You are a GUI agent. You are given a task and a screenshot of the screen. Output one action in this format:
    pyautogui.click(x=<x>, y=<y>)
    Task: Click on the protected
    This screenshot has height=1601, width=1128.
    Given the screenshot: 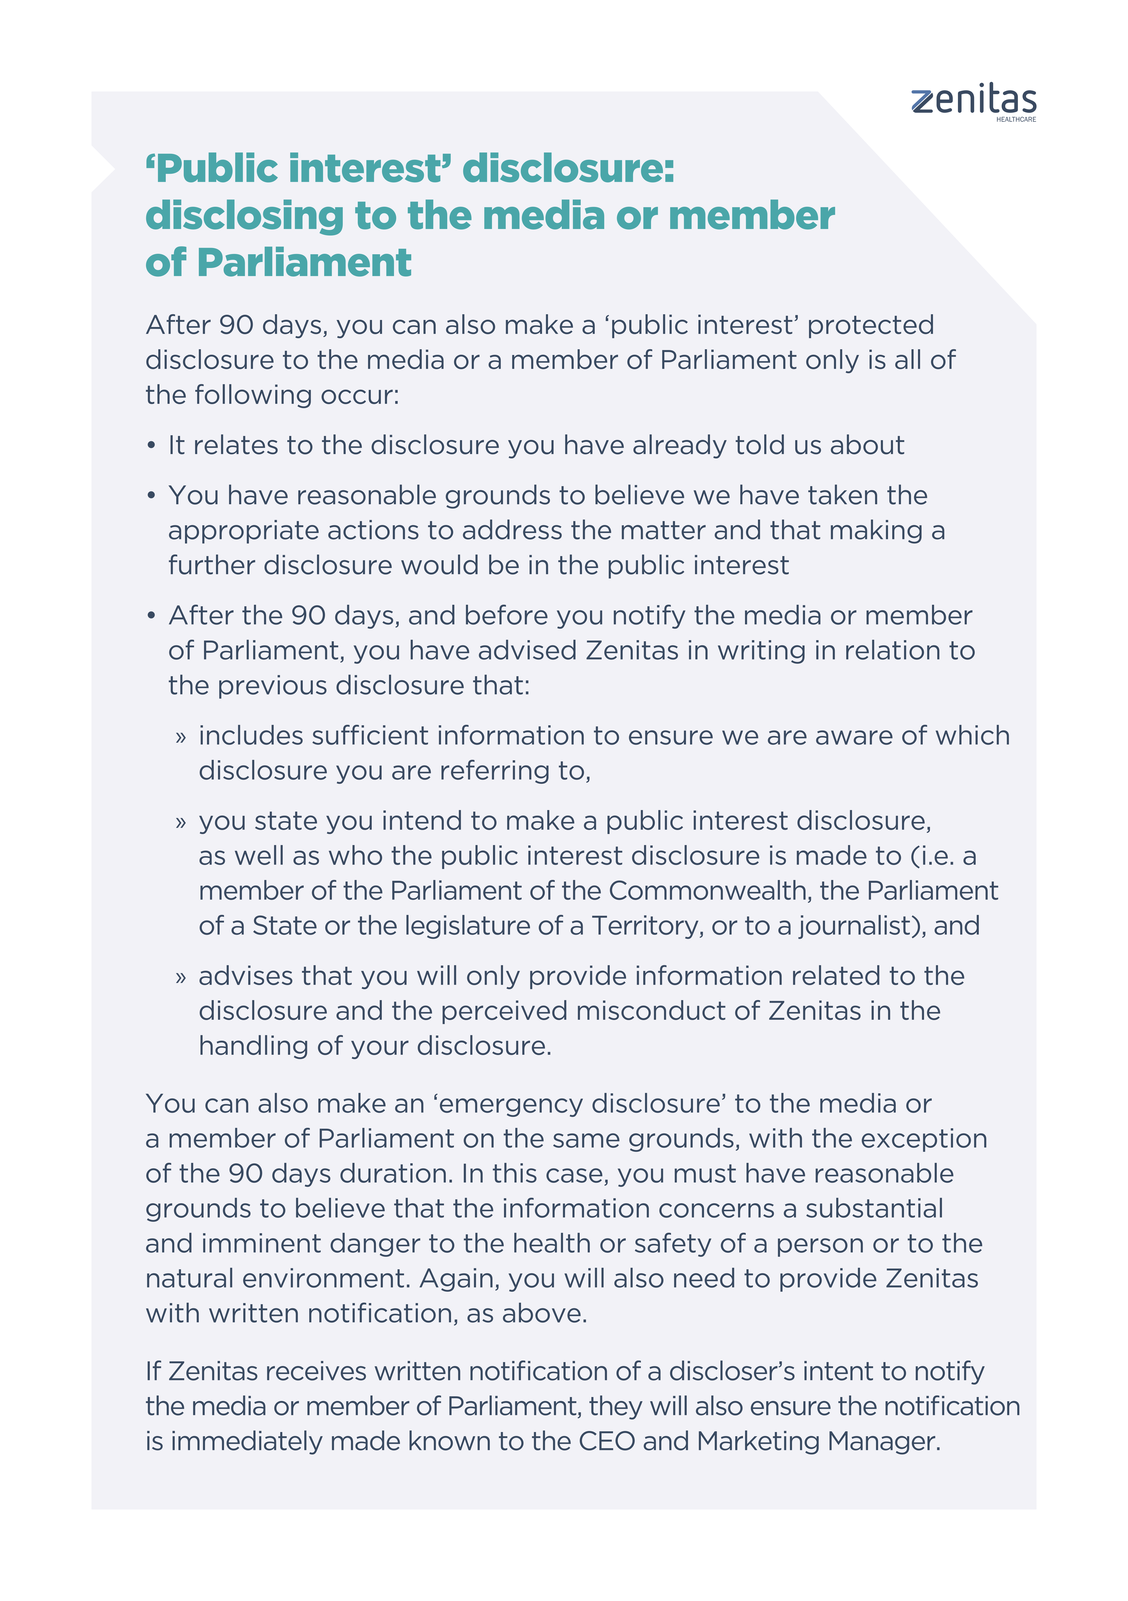 What is the action you would take?
    pyautogui.click(x=871, y=326)
